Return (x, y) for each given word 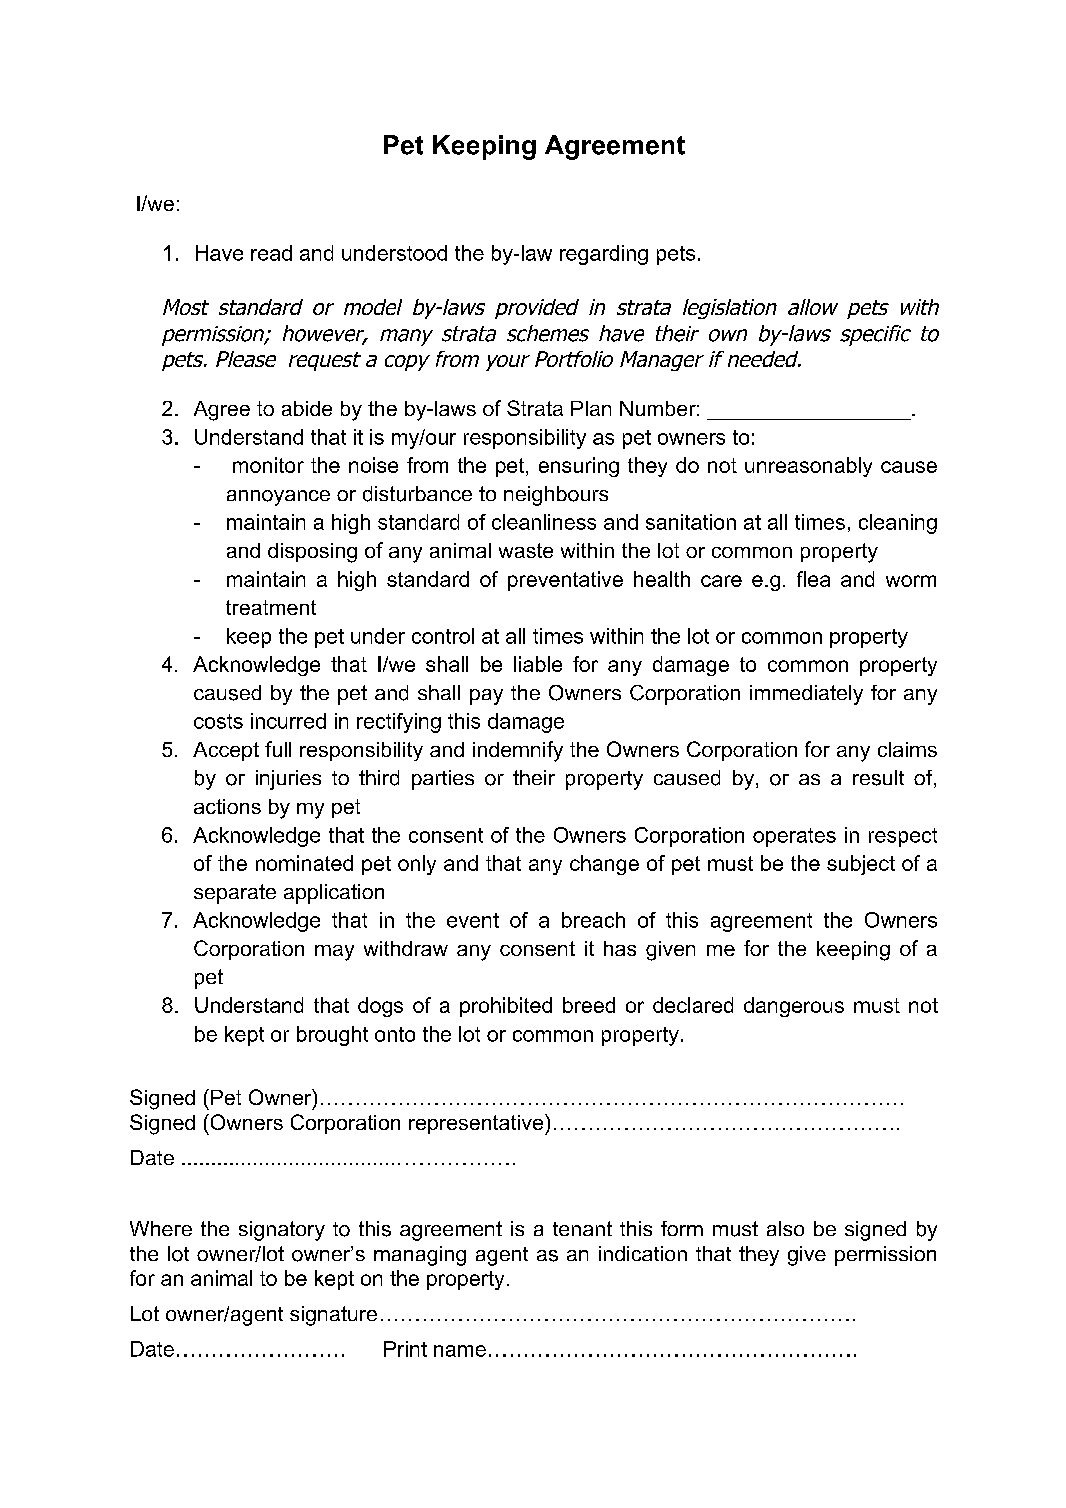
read (271, 253)
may (334, 953)
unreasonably (808, 467)
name (460, 1351)
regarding (604, 255)
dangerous (794, 1007)
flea (813, 579)
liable (538, 664)
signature (333, 1316)
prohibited (506, 1007)
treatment (271, 607)
